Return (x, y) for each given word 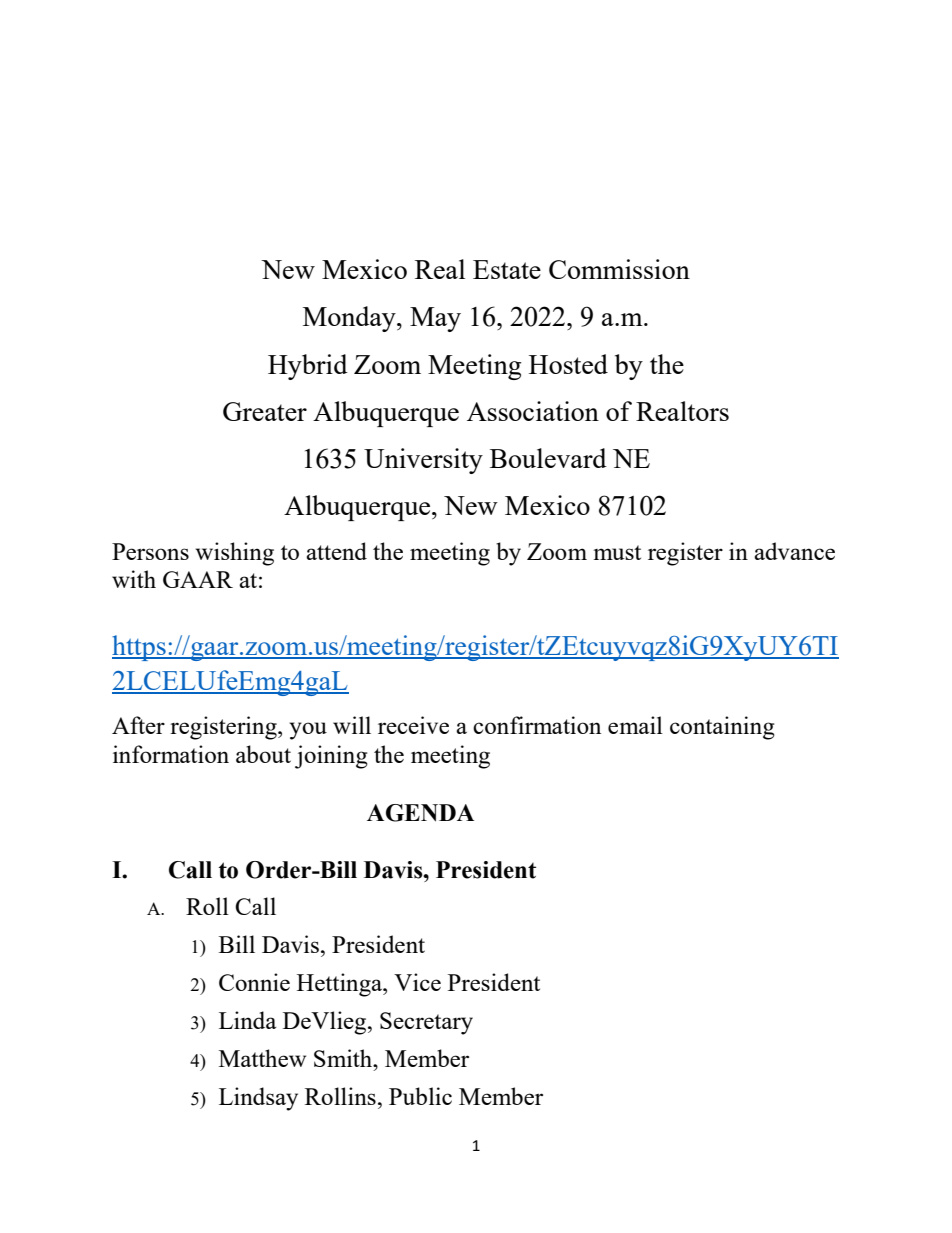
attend (336, 551)
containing (722, 728)
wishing (234, 554)
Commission (619, 269)
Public (420, 1096)
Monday (350, 319)
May (435, 319)
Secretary (426, 1023)
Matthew (262, 1058)
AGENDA (420, 813)
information (171, 754)
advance (794, 551)
